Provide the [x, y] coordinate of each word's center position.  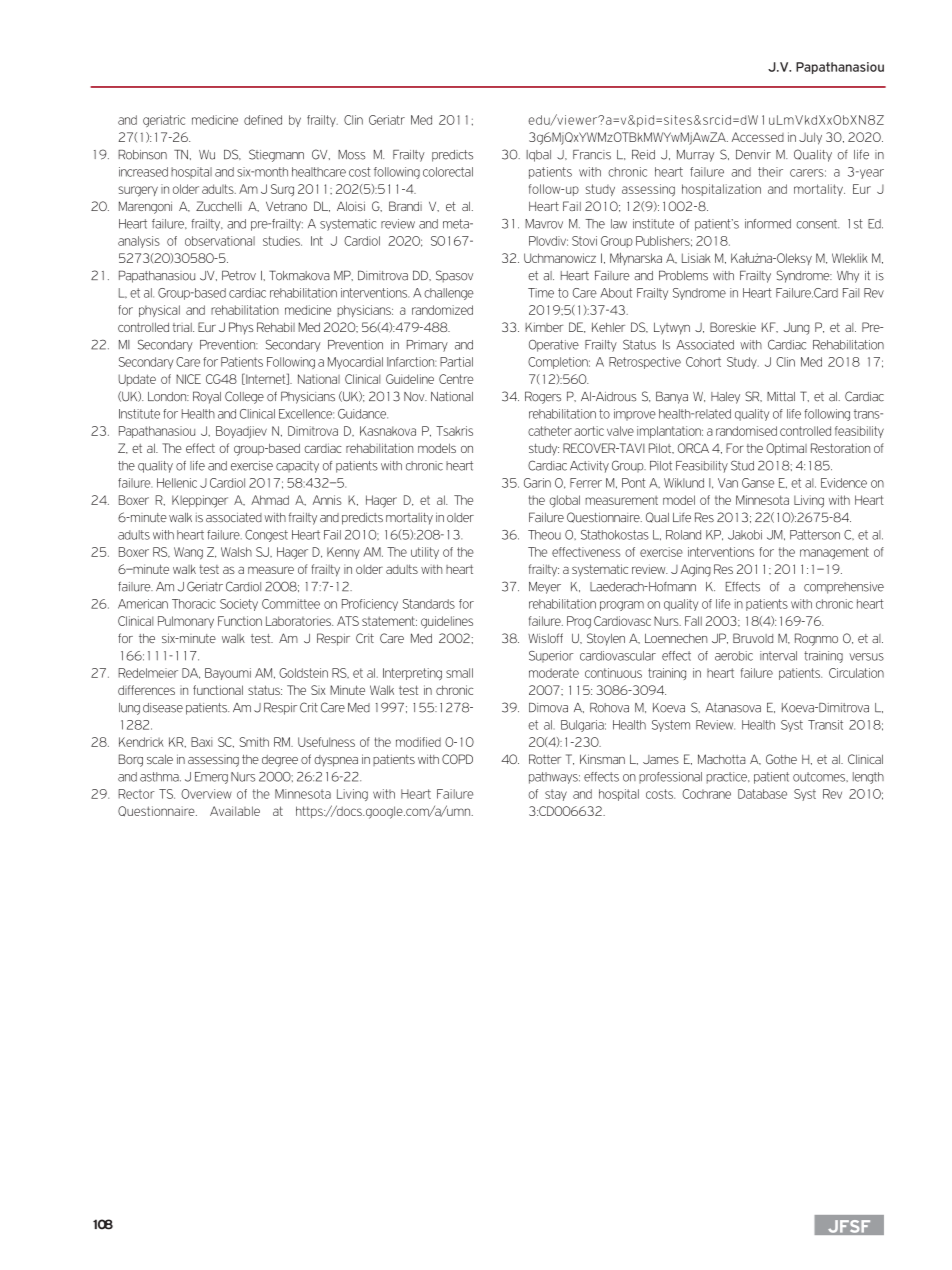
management [834, 553]
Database [762, 794]
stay [556, 795]
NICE [188, 379]
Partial [456, 362]
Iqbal [538, 156]
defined [263, 120]
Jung [796, 328]
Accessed [758, 137]
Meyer [545, 588]
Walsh [236, 552]
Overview [206, 794]
